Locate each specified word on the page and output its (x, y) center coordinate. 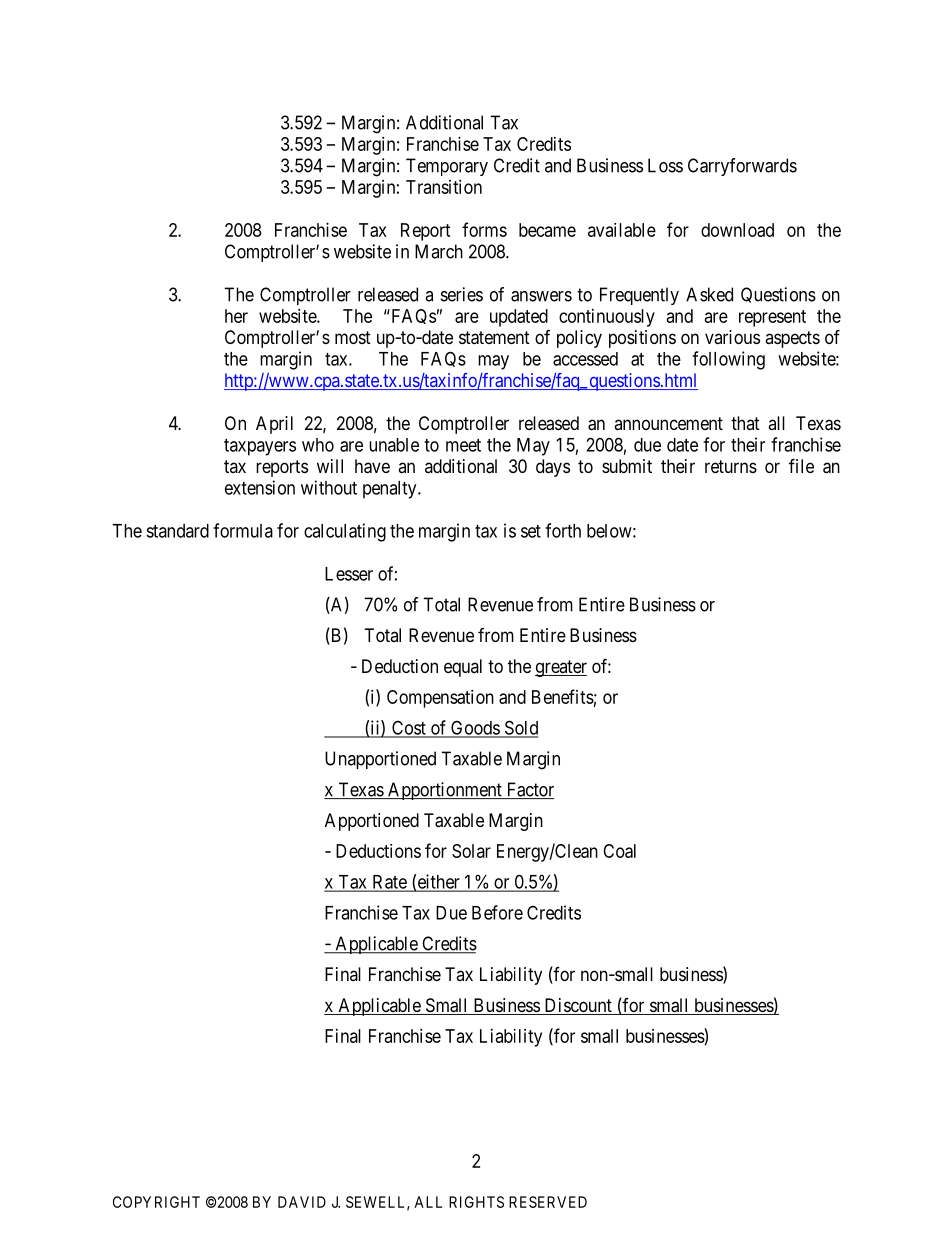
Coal (619, 851)
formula (243, 530)
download (737, 230)
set (531, 531)
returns (731, 466)
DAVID (302, 1202)
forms (484, 229)
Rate (389, 883)
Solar (471, 851)
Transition (444, 187)
